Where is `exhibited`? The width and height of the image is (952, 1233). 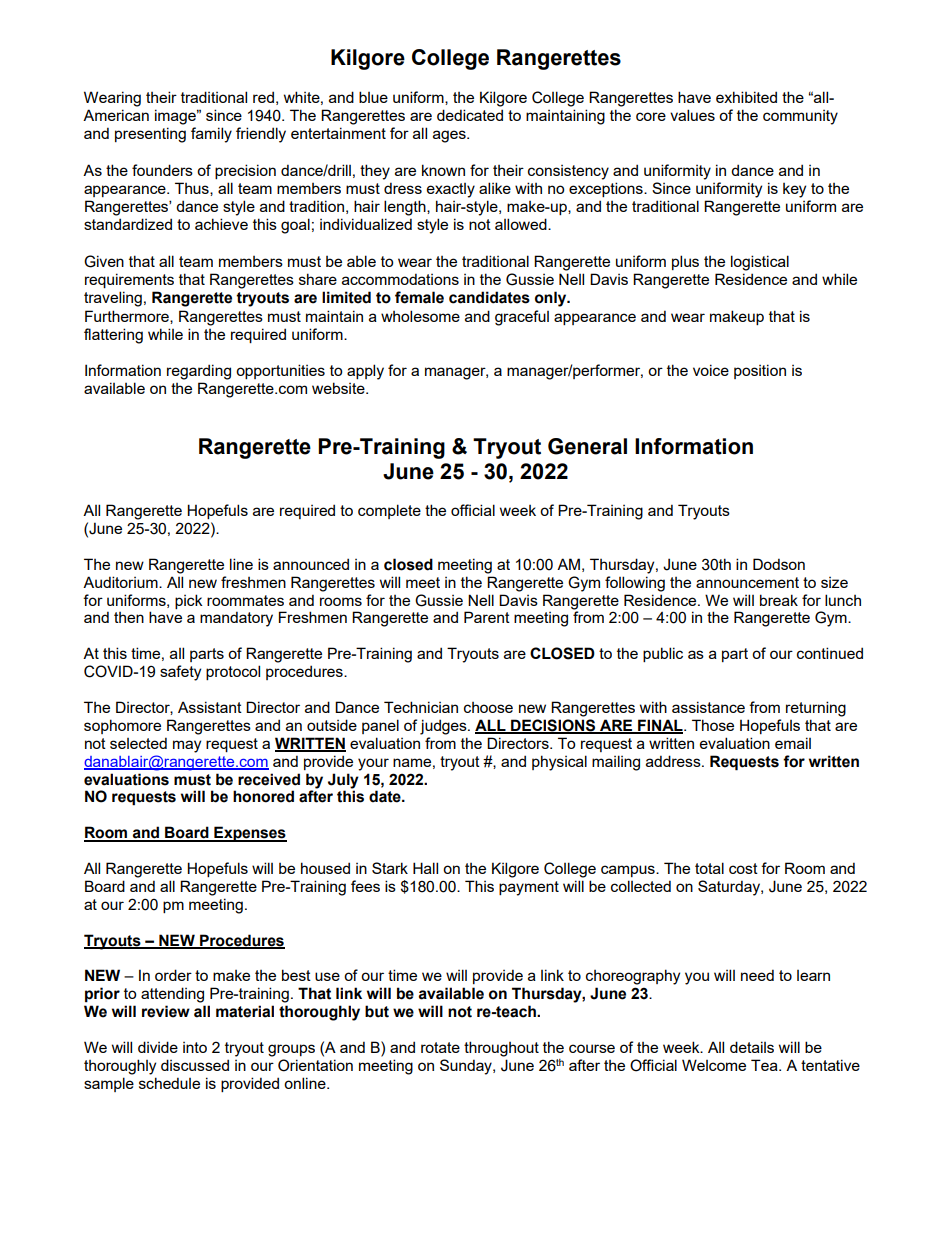
exhibited is located at coordinates (746, 97).
